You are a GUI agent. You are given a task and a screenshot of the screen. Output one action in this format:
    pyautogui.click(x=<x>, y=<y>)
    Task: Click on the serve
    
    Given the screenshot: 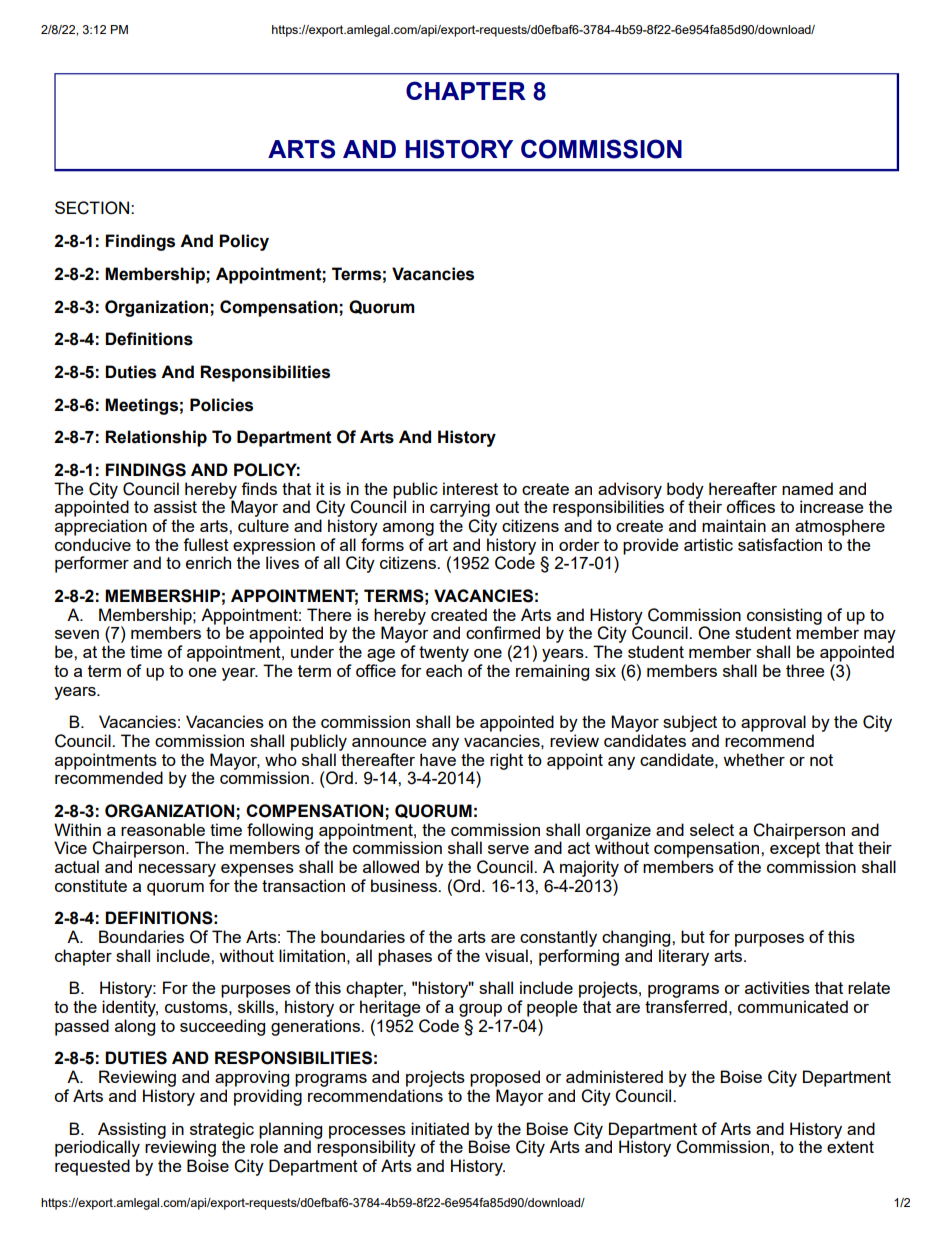 What is the action you would take?
    pyautogui.click(x=508, y=849)
